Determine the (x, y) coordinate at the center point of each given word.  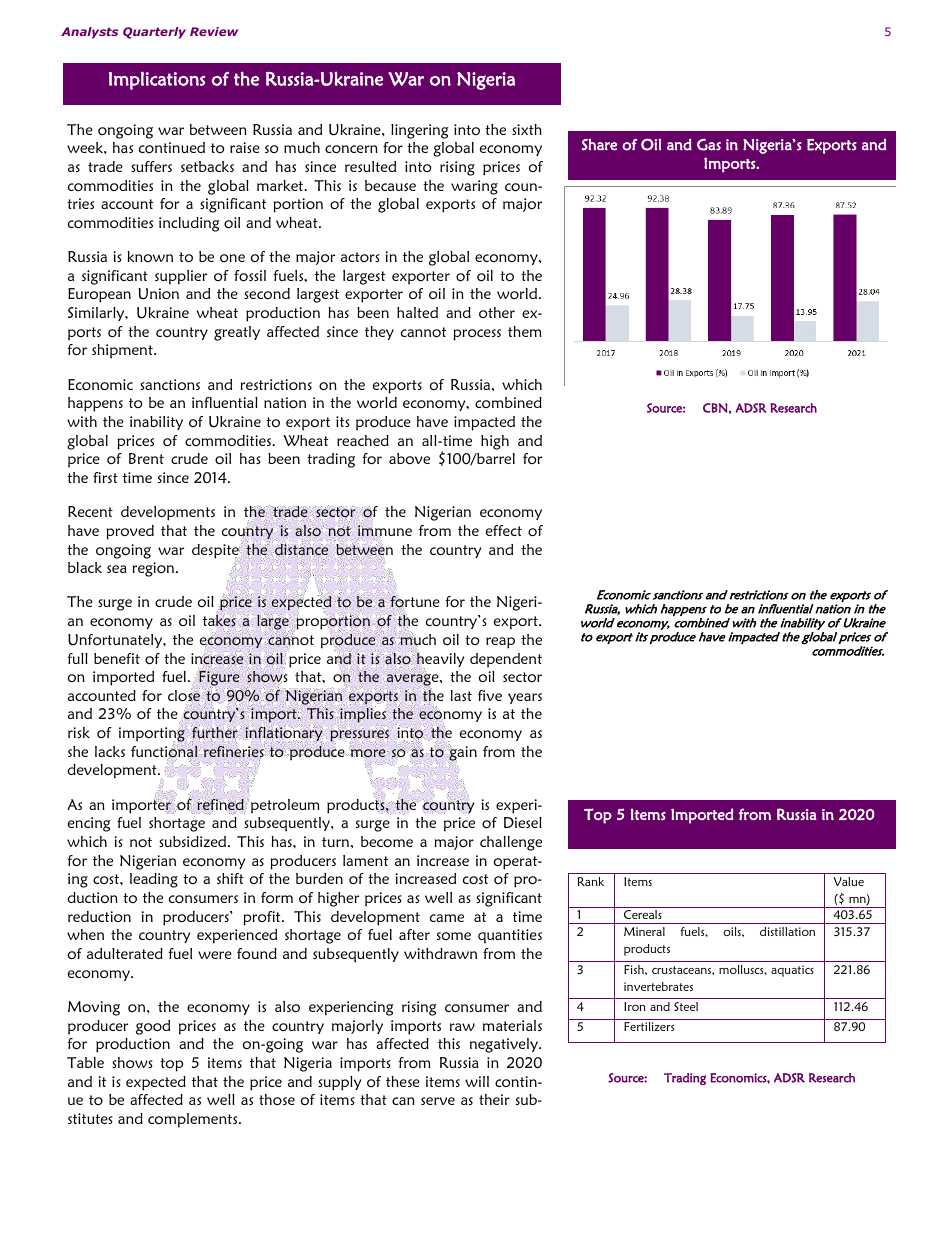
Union (158, 294)
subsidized (194, 841)
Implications (157, 80)
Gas (709, 144)
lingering (419, 131)
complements (194, 1120)
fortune (414, 602)
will (477, 1081)
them (525, 331)
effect (504, 530)
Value (848, 881)
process (477, 335)
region (155, 569)
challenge (511, 843)
